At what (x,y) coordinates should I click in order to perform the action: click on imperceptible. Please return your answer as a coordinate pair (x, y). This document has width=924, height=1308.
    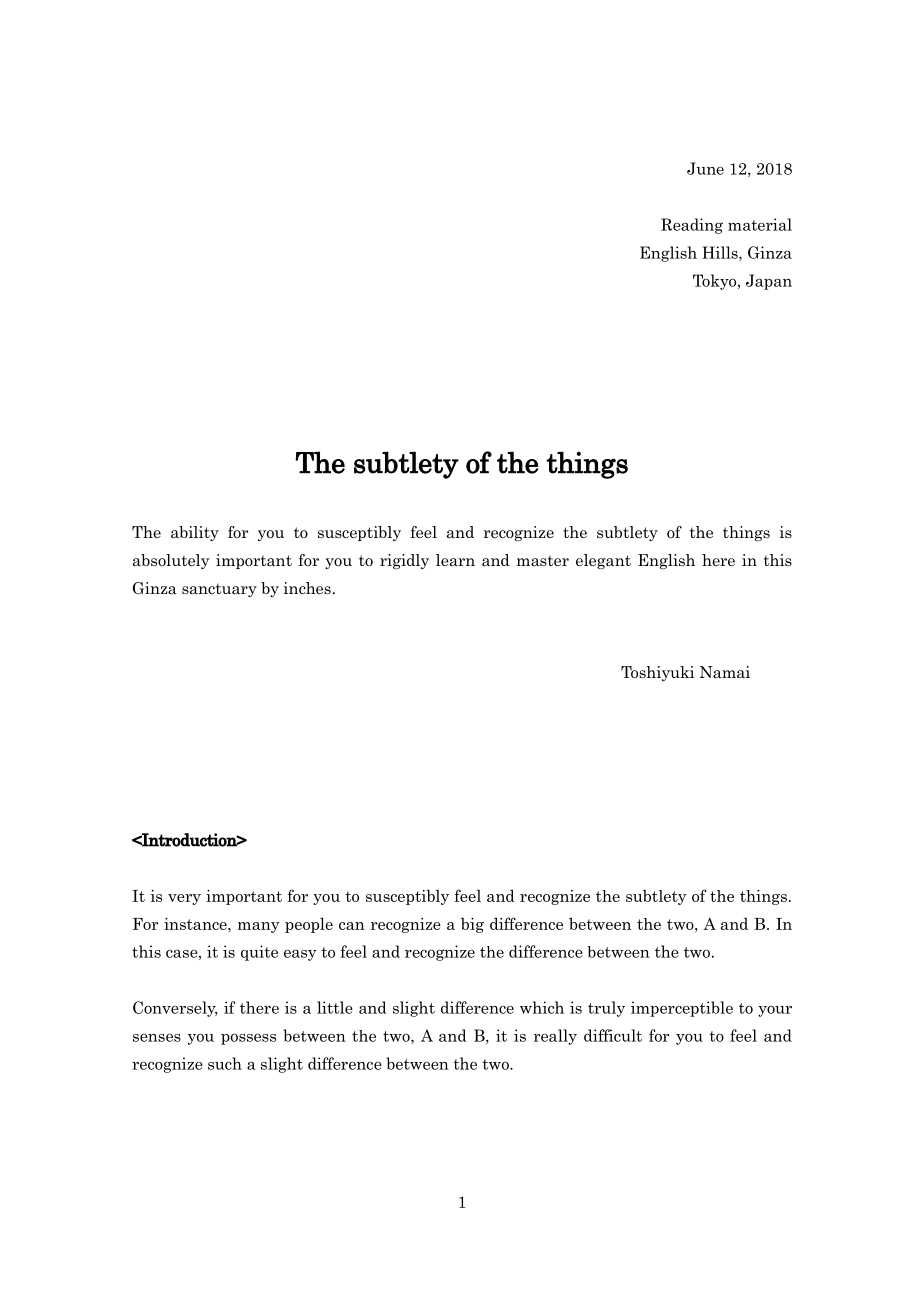
    Looking at the image, I should click on (682, 1009).
